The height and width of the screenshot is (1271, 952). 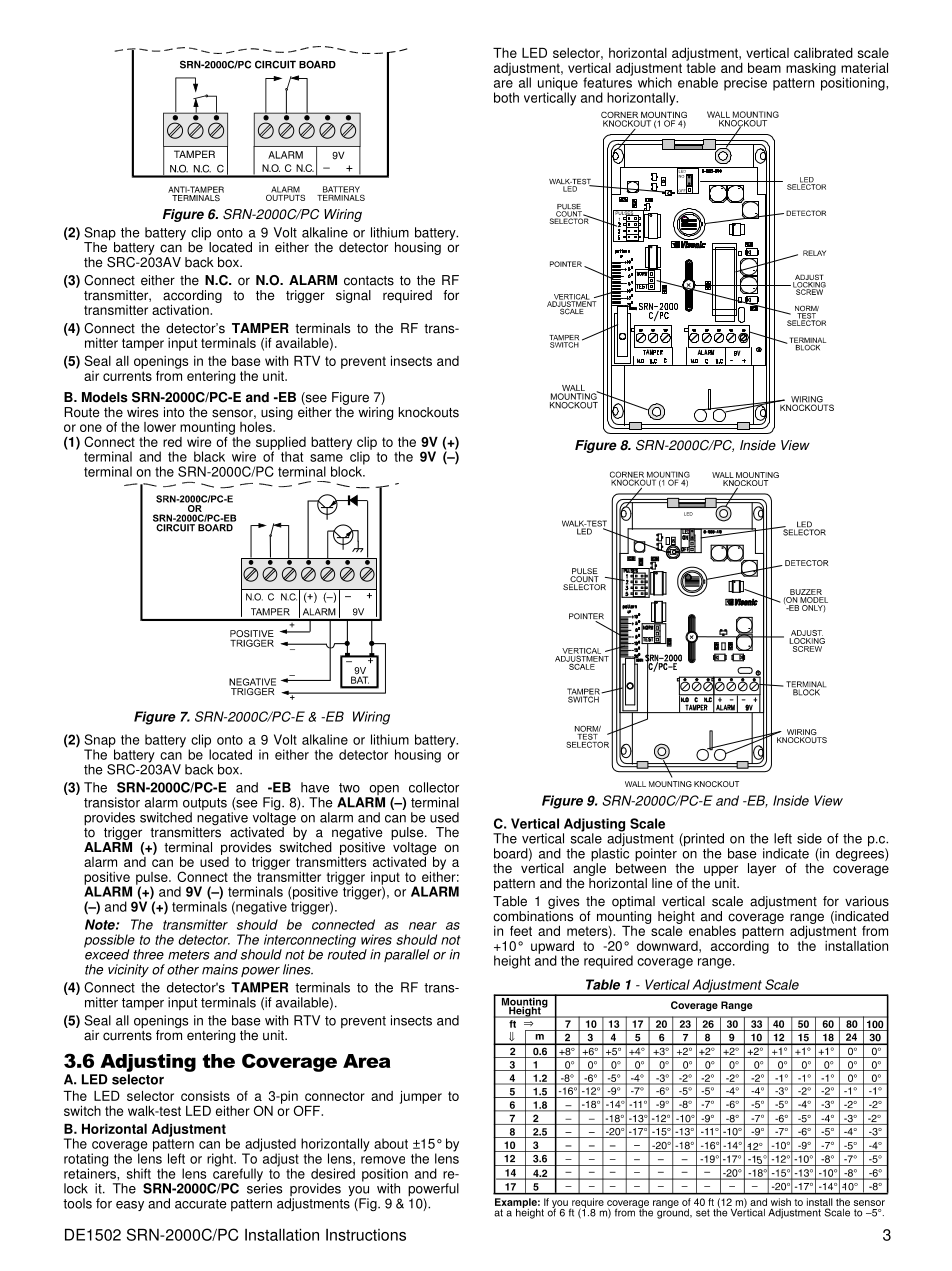 I want to click on collector, so click(x=434, y=787).
